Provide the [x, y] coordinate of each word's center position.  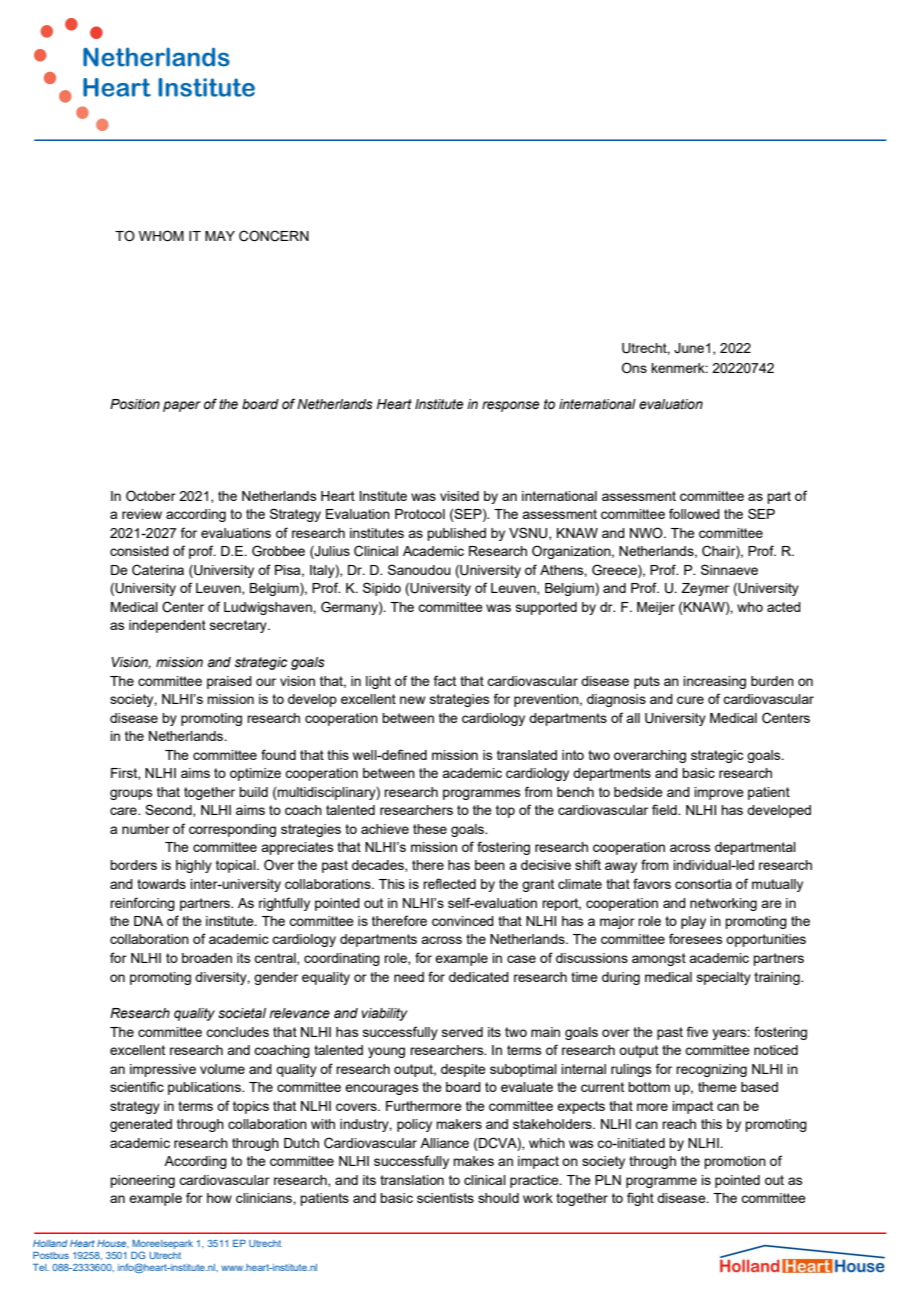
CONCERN [274, 236]
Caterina [158, 570]
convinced [463, 921]
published [456, 534]
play [693, 922]
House [113, 1244]
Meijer [656, 608]
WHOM [161, 236]
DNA [148, 921]
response [511, 406]
